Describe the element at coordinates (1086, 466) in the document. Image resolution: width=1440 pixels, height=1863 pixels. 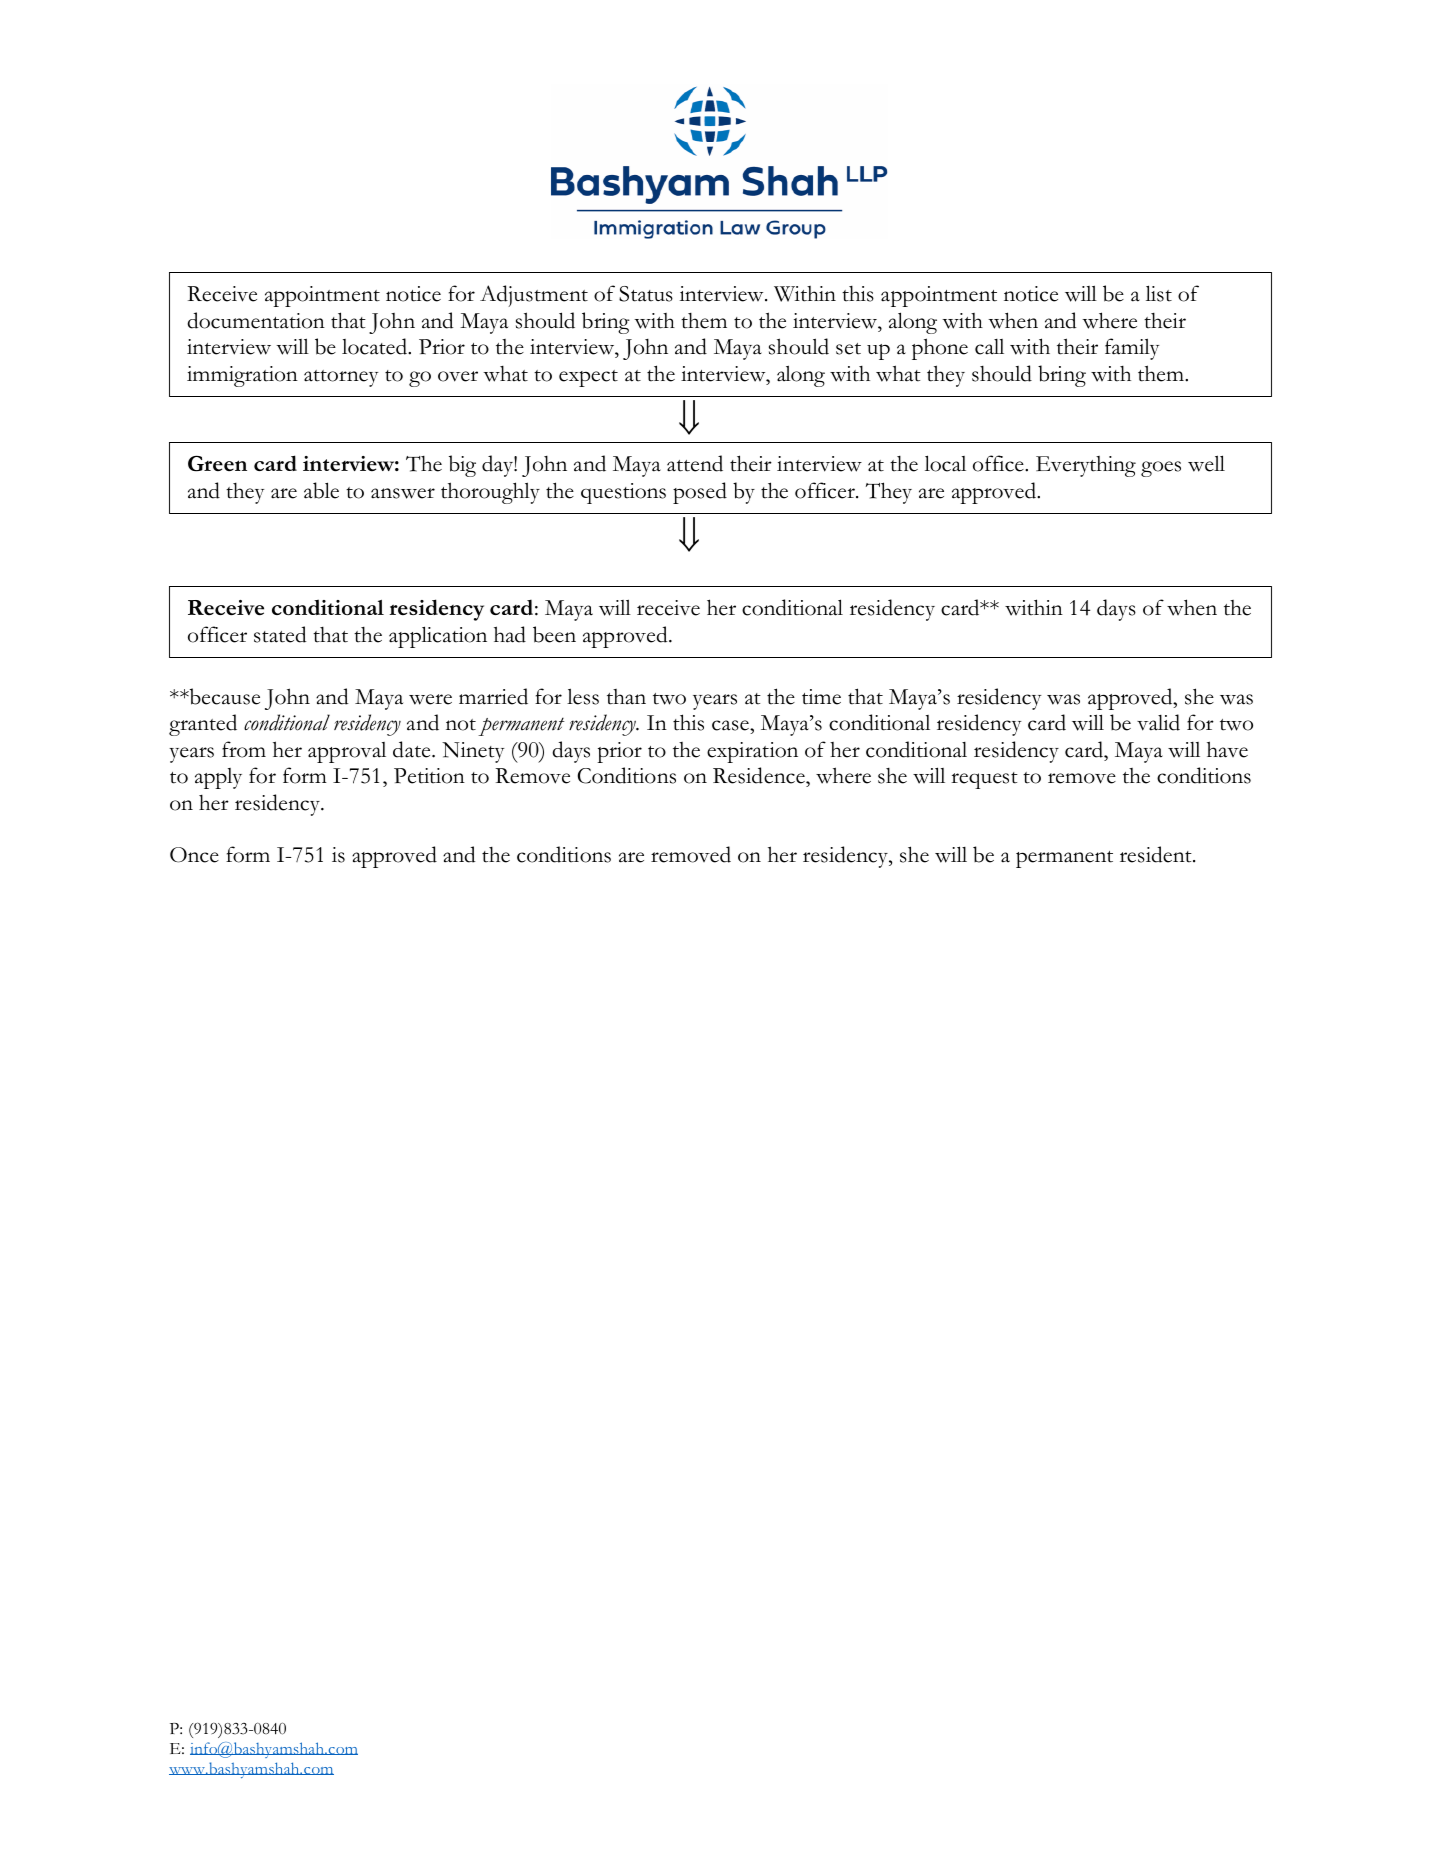
I see `Everything` at that location.
